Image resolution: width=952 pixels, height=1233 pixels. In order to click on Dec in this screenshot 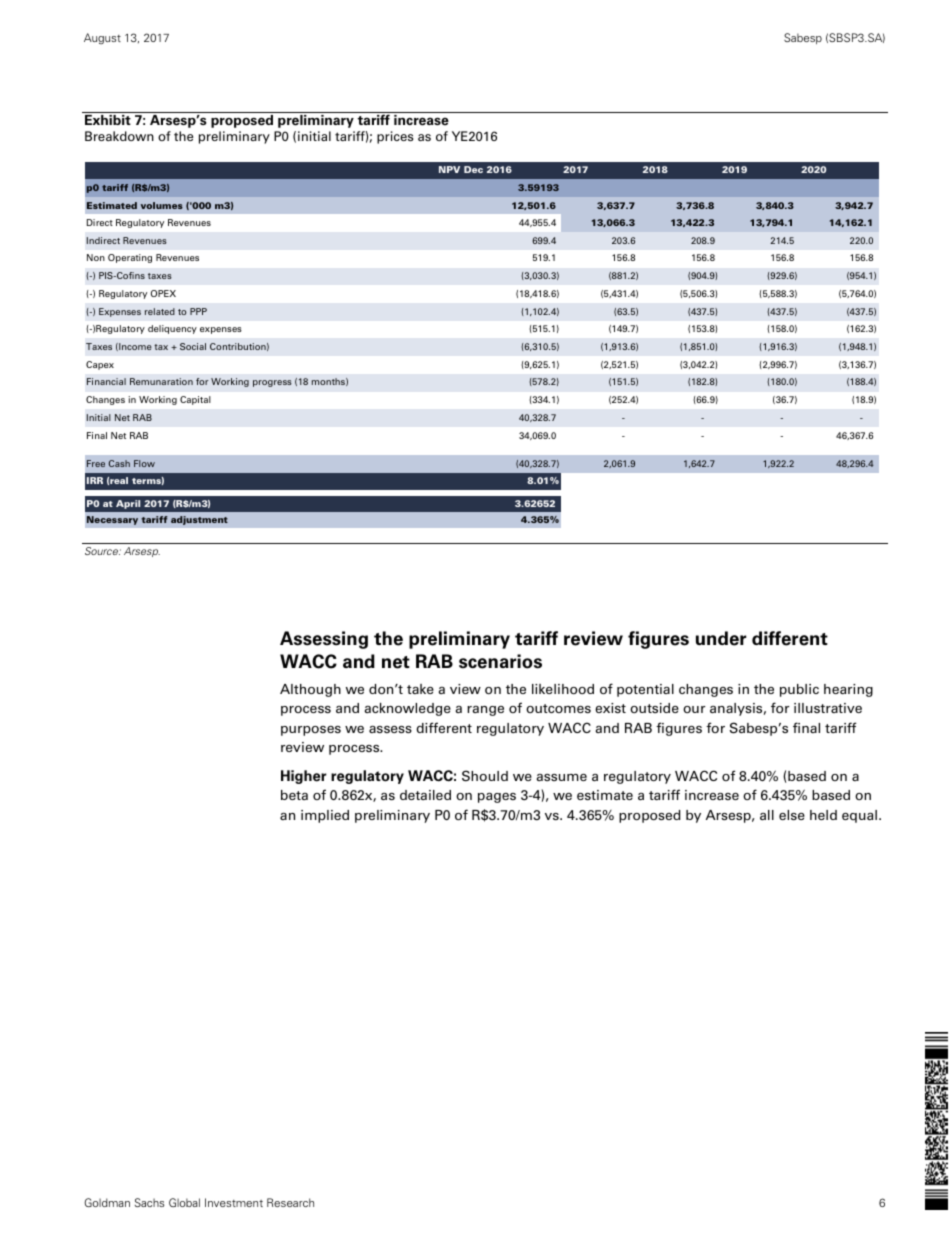, I will do `click(473, 169)`.
